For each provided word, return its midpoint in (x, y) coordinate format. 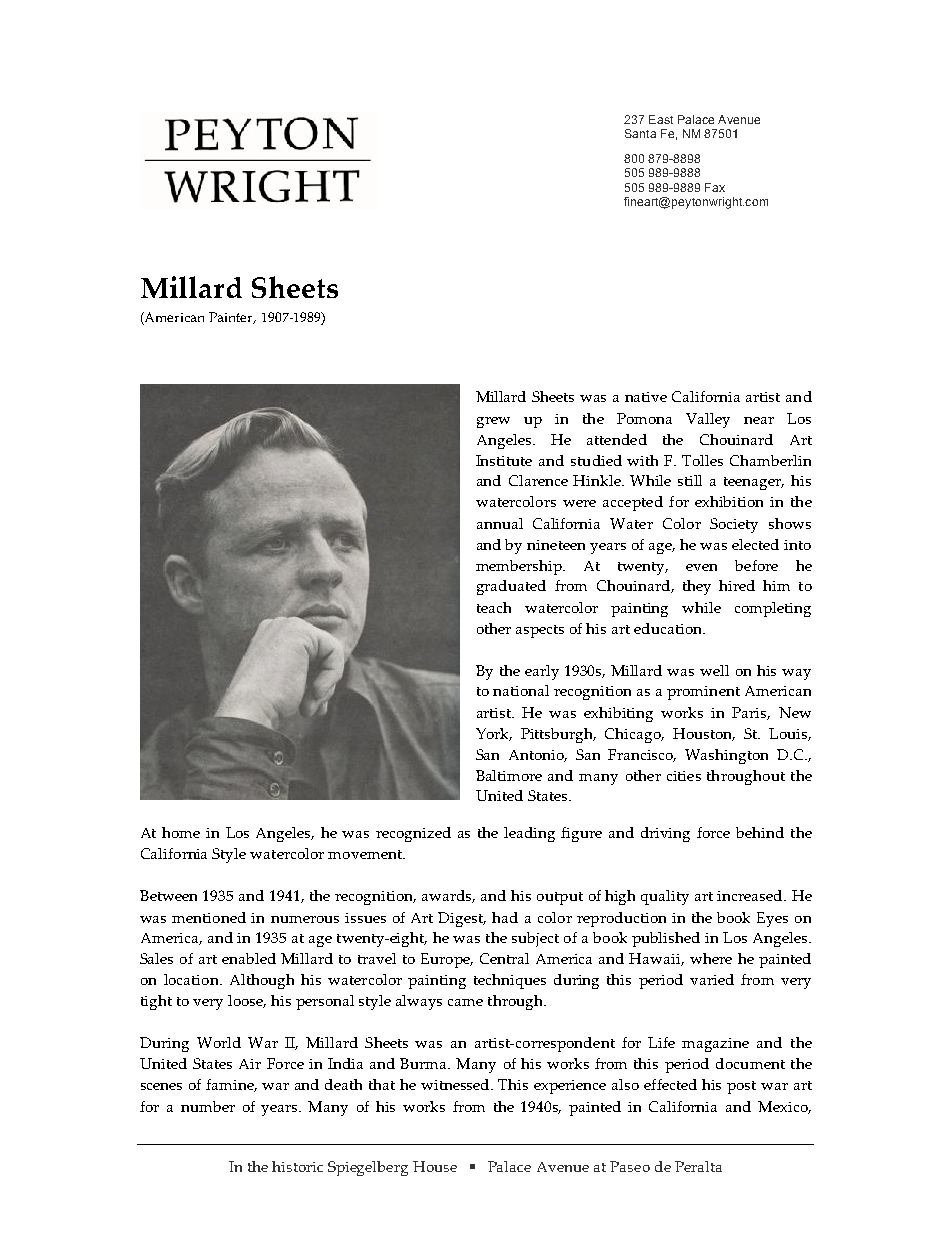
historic (297, 1166)
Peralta (698, 1166)
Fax (715, 187)
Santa (640, 133)
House (435, 1166)
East (661, 119)
